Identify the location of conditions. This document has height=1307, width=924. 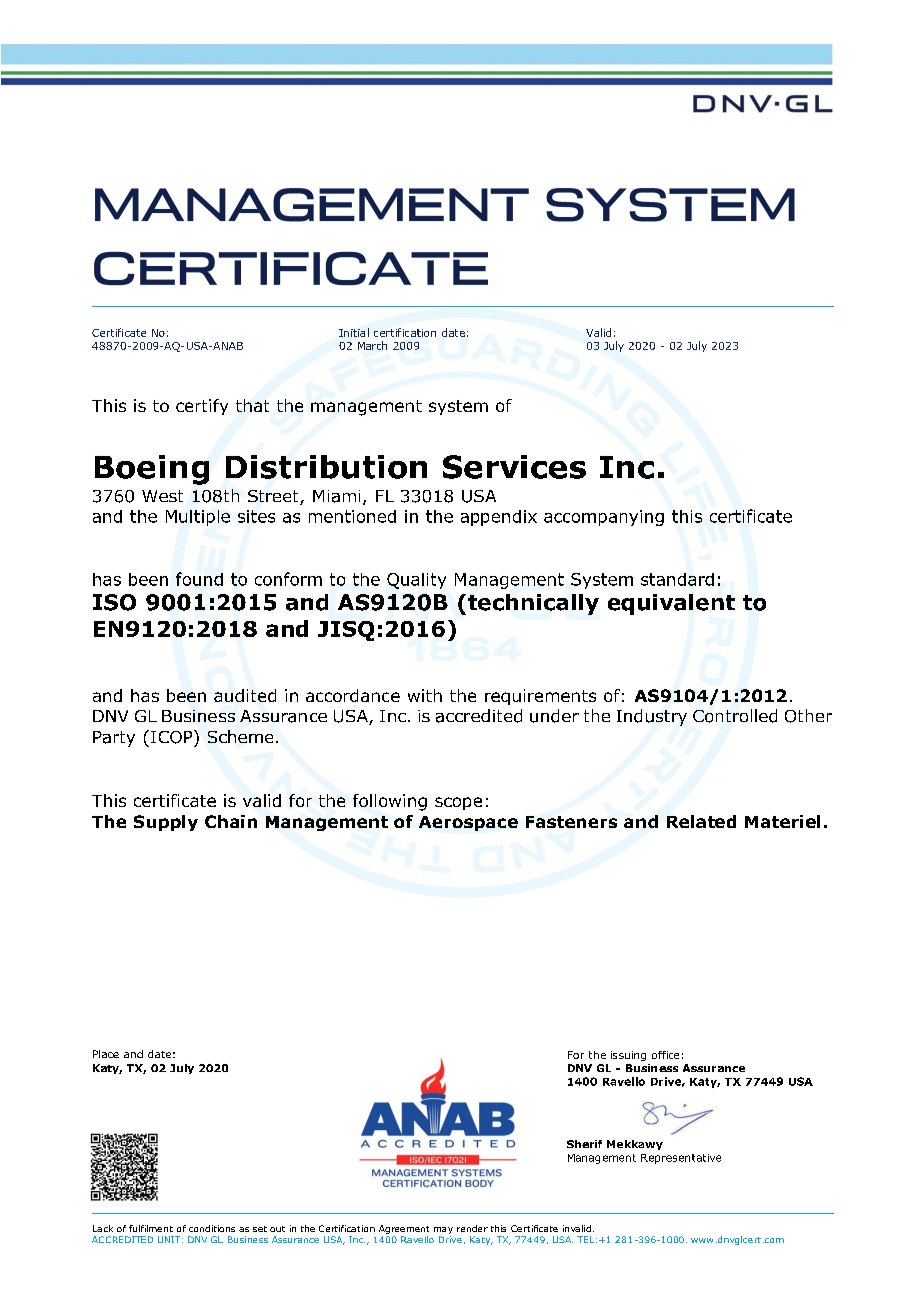
(212, 1228).
